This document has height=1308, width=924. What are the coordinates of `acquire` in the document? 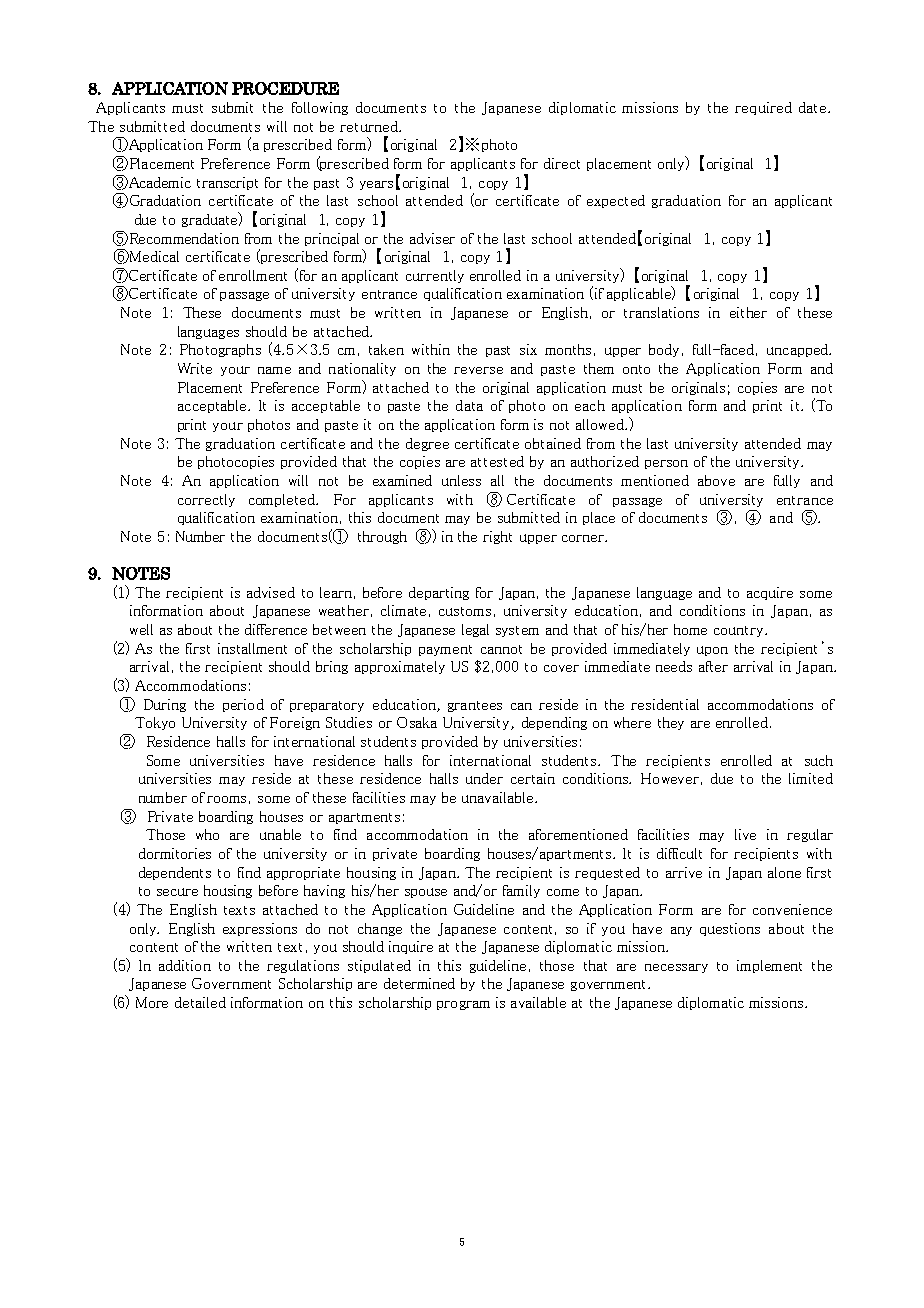 It's located at (770, 593).
